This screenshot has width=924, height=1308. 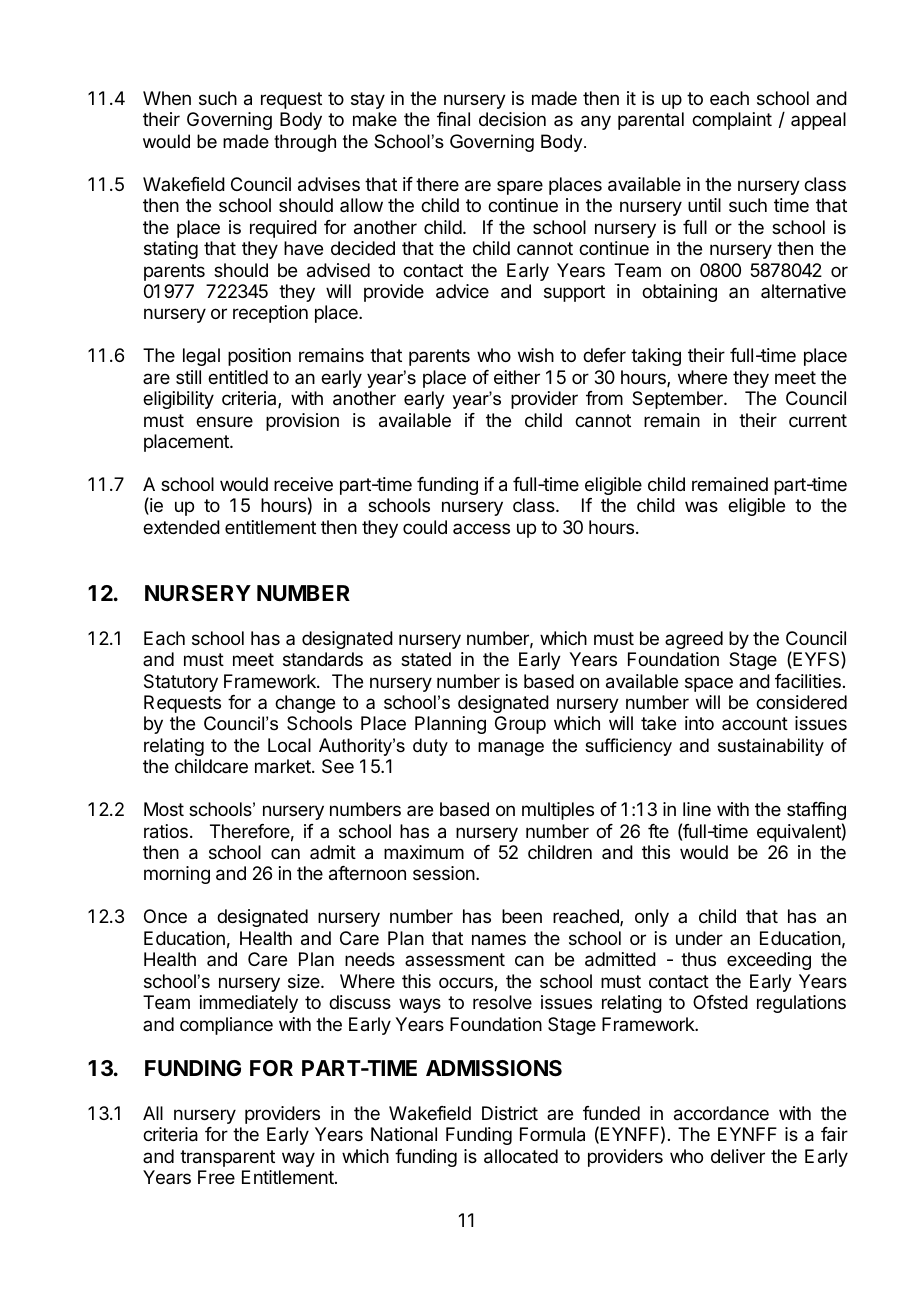 What do you see at coordinates (701, 507) in the screenshot?
I see `was` at bounding box center [701, 507].
